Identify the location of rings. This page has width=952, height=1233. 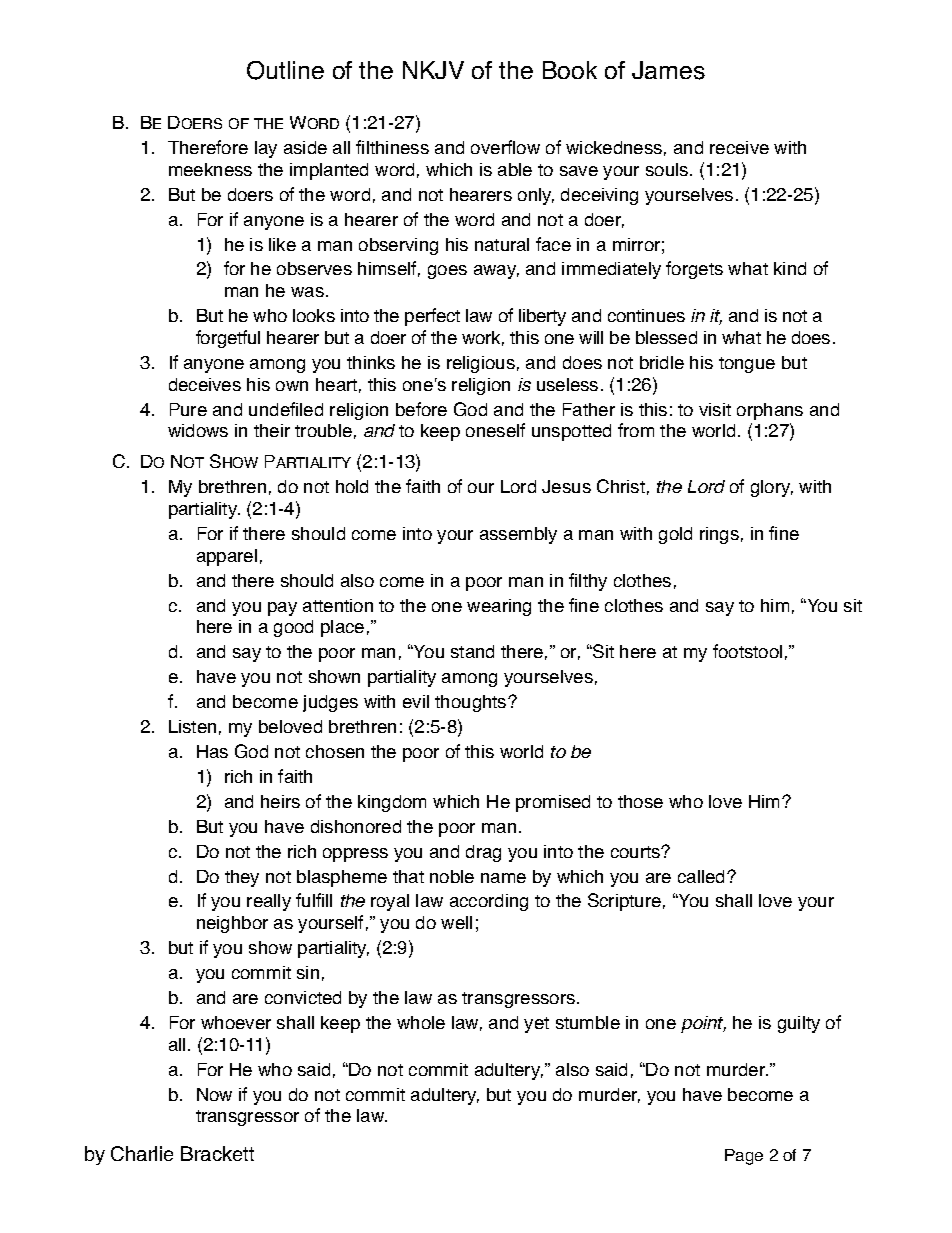
(719, 535).
